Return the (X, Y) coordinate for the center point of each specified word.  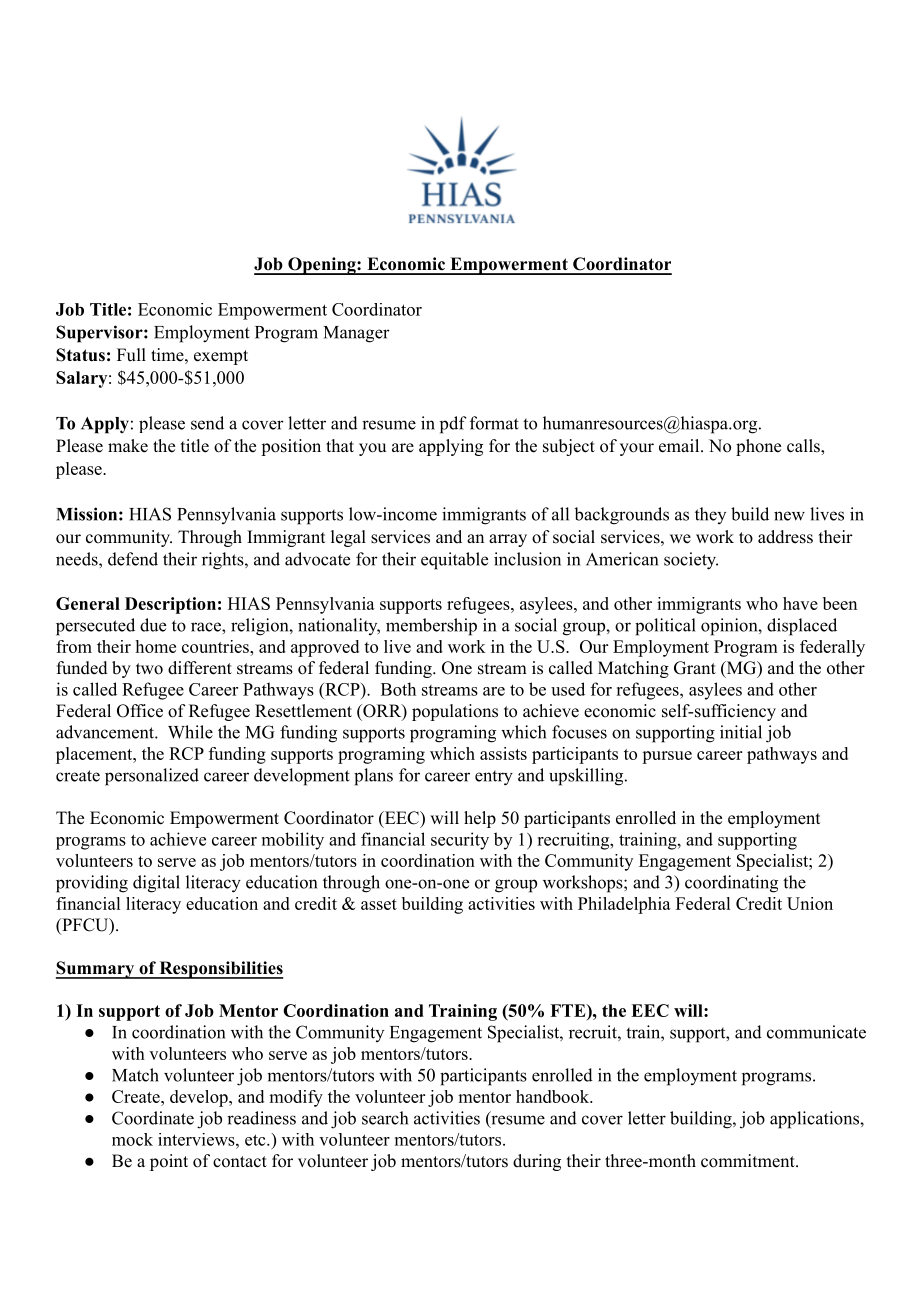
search (385, 1118)
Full (131, 354)
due (153, 625)
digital (156, 884)
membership (431, 627)
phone (758, 447)
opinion (730, 627)
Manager (357, 334)
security (460, 841)
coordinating (731, 884)
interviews (197, 1139)
